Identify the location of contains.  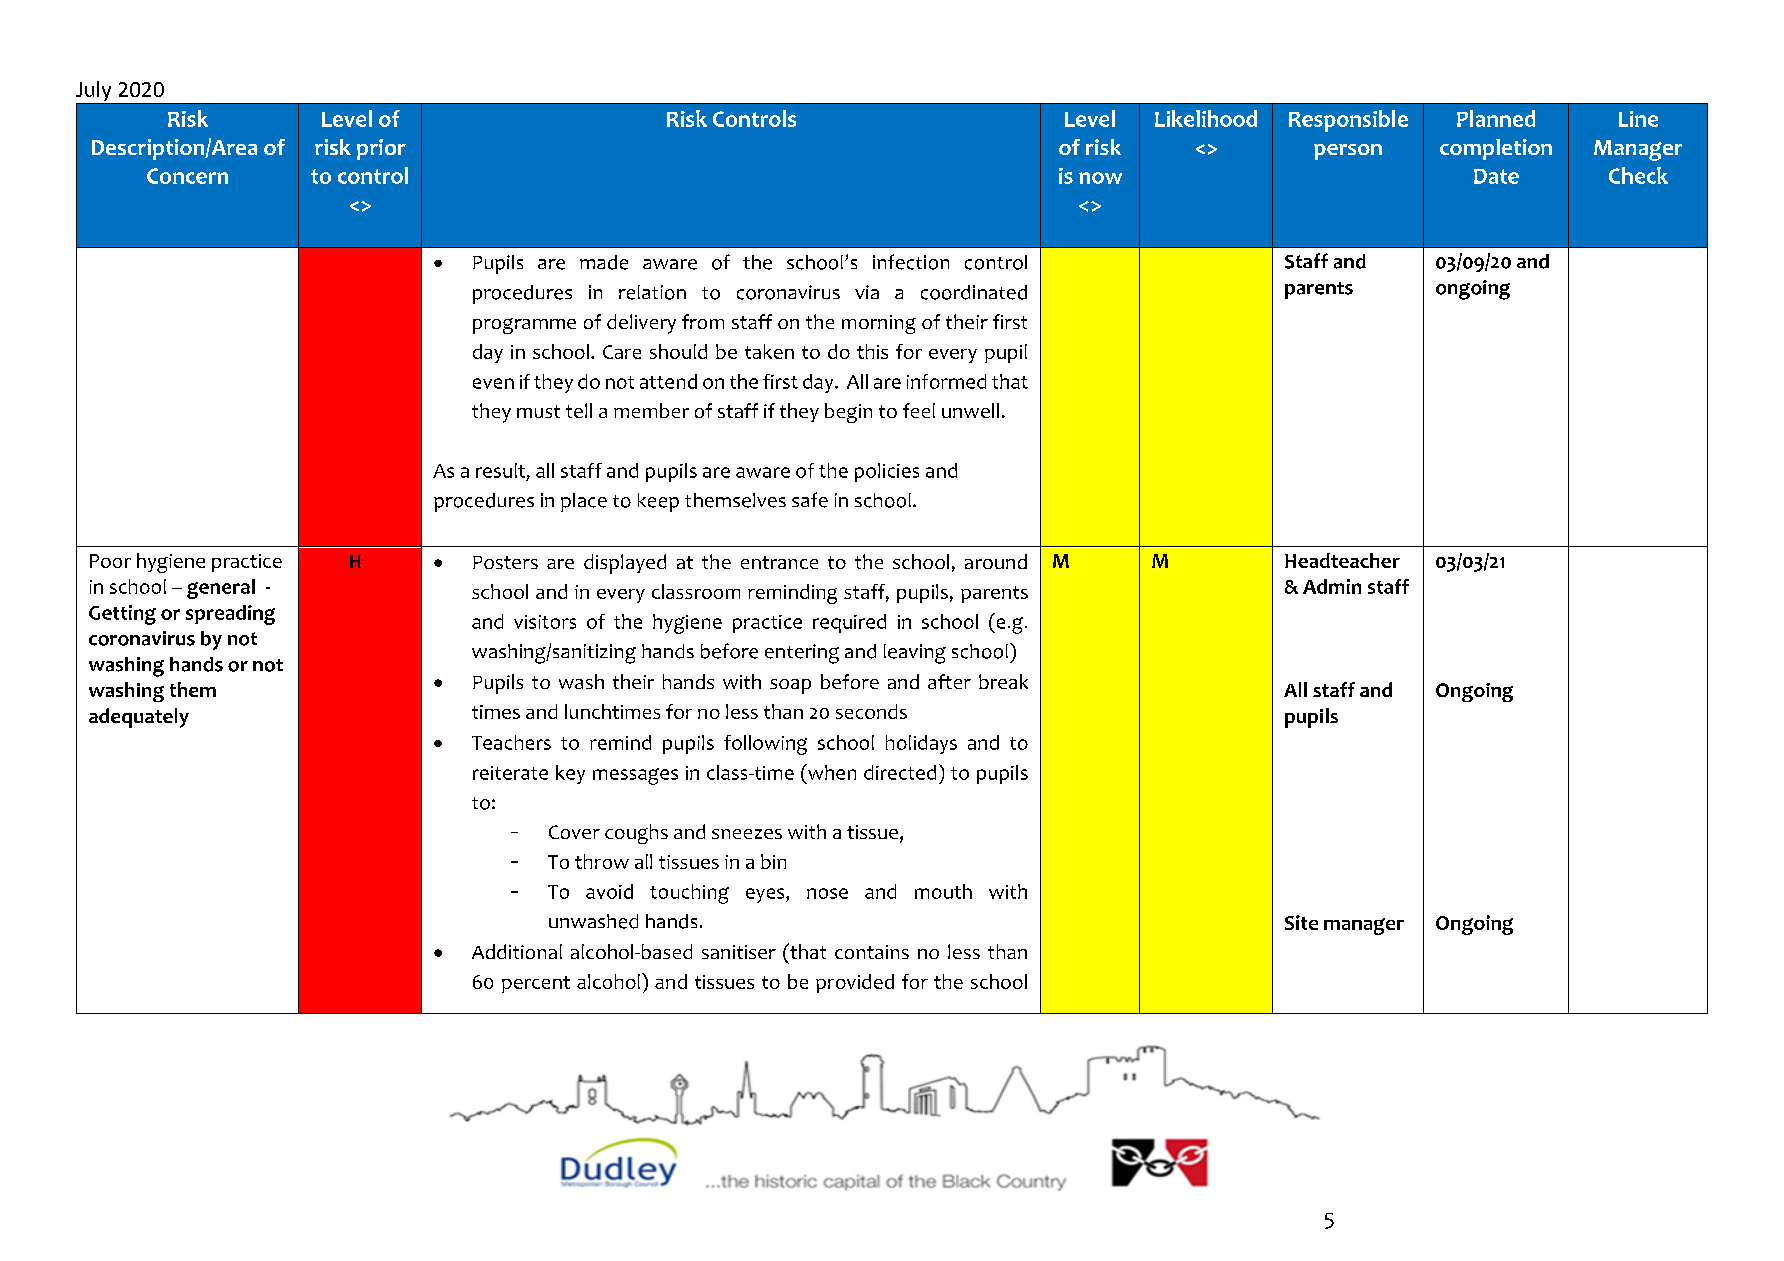
(872, 952).
